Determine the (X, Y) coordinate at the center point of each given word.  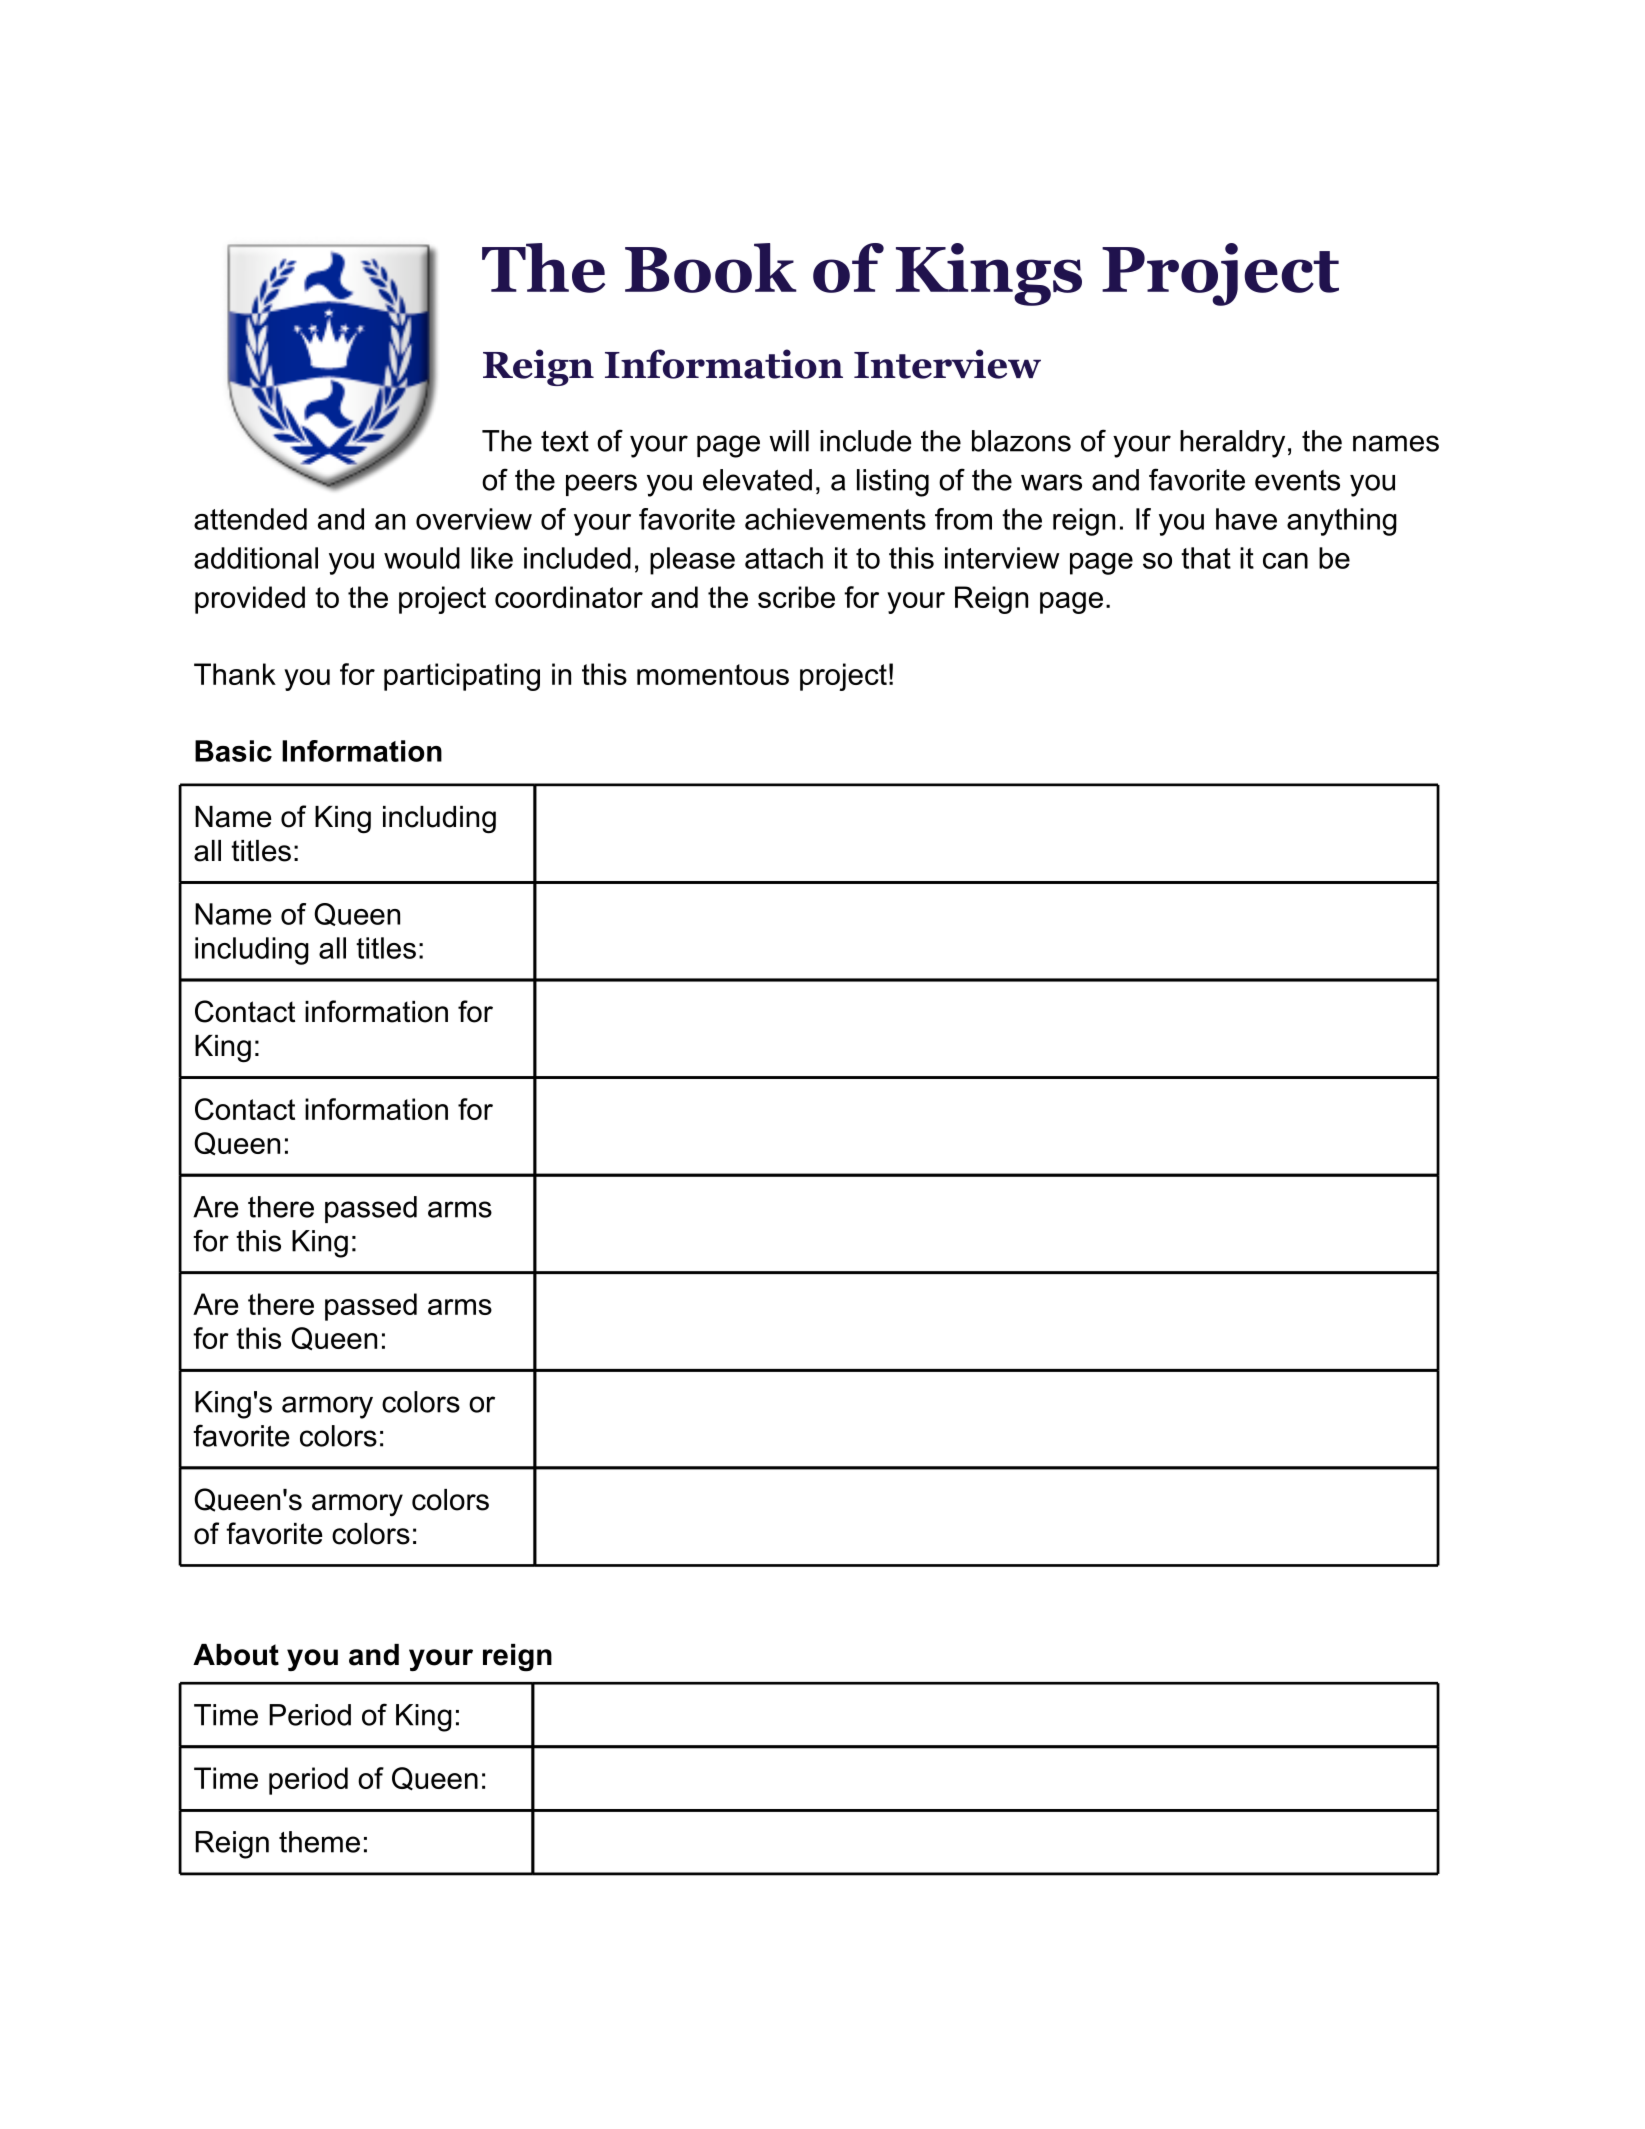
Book (711, 268)
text (565, 441)
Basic (233, 751)
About (236, 1655)
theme (319, 1842)
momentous (713, 674)
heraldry (1232, 444)
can (1285, 561)
